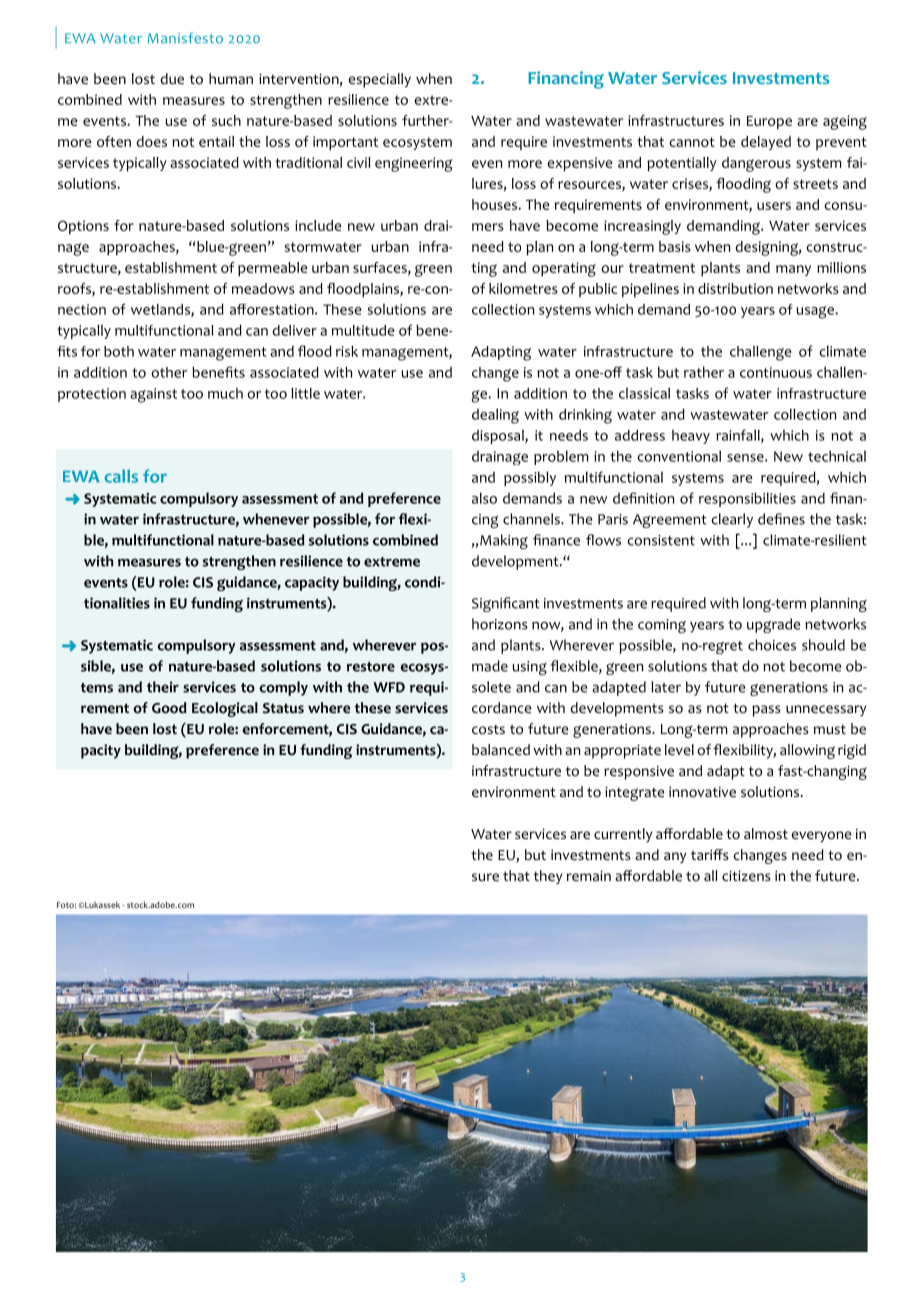 The image size is (924, 1308). I want to click on other, so click(169, 372).
